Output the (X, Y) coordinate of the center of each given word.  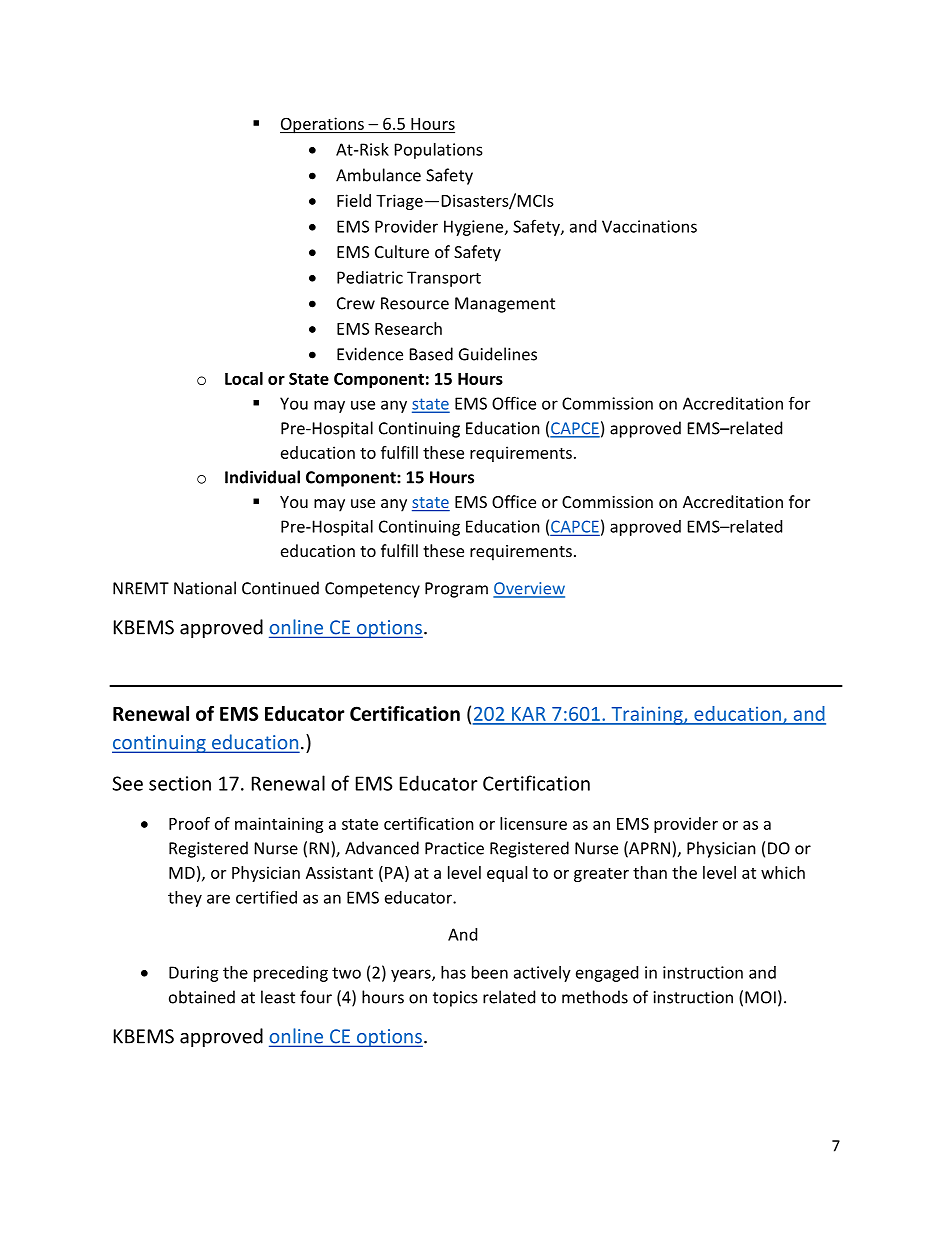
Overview (529, 589)
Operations (323, 125)
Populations (439, 151)
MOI (760, 997)
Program (456, 590)
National (205, 588)
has (453, 972)
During (194, 974)
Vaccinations (649, 226)
